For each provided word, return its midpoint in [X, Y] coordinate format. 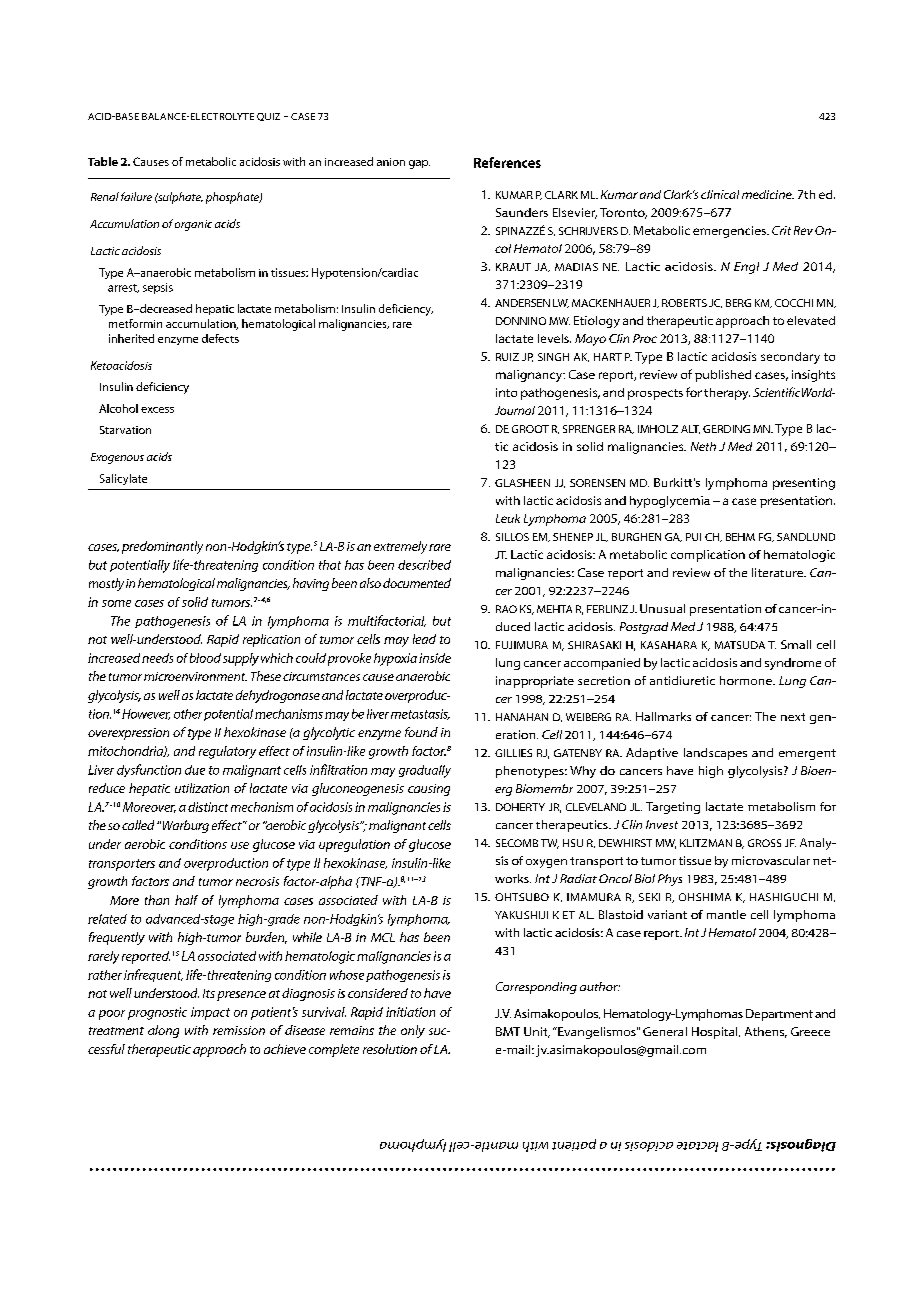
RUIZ [507, 357]
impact [210, 1013]
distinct [208, 807]
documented [417, 583]
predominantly [162, 547]
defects [220, 338]
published [723, 376]
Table [103, 161]
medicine [768, 194]
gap [419, 164]
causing [429, 790]
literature [779, 572]
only [413, 1031]
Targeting [673, 808]
